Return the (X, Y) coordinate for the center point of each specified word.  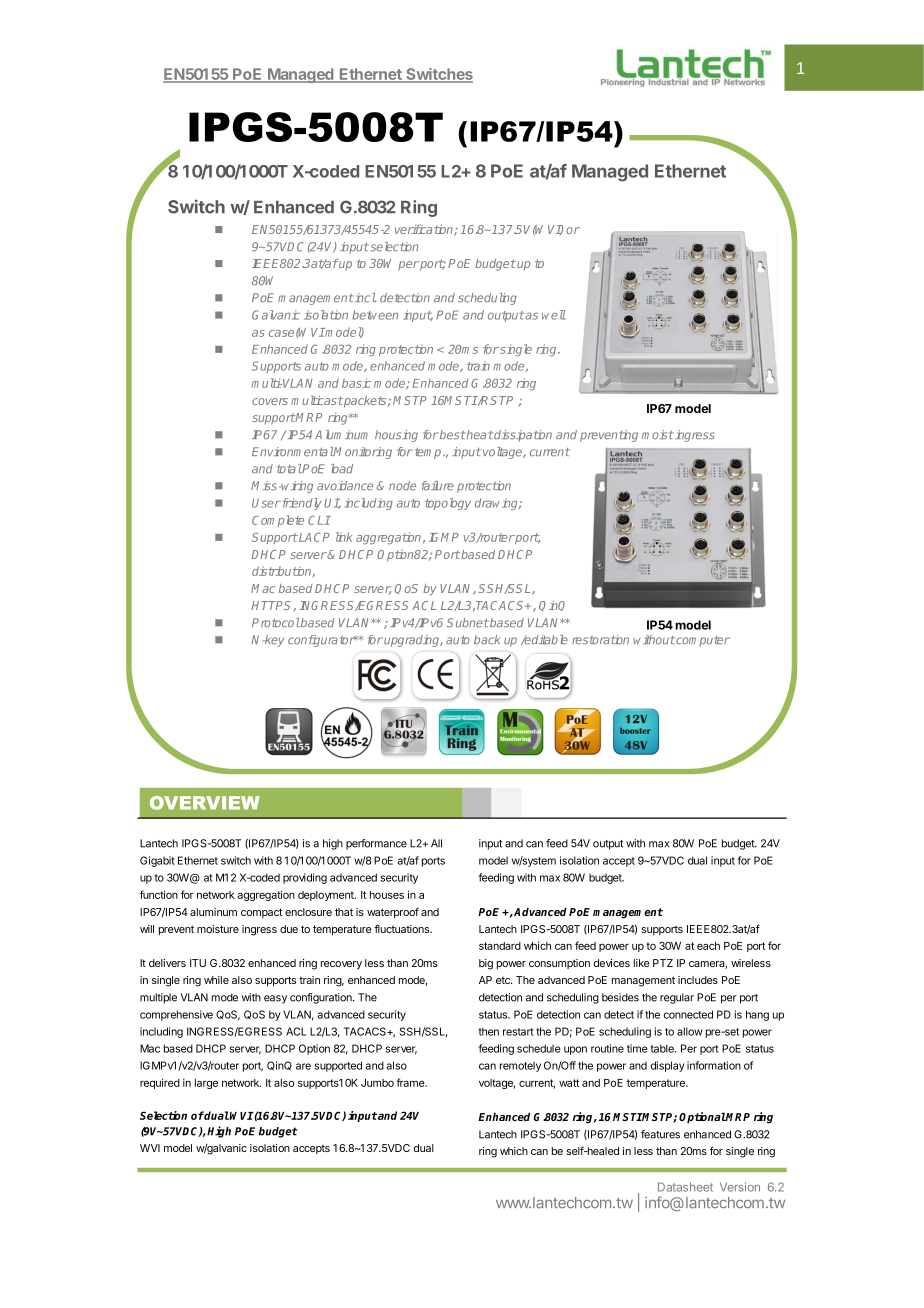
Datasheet (685, 1187)
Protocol (276, 623)
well (554, 315)
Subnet (468, 623)
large (206, 1084)
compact (261, 913)
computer (702, 641)
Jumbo (377, 1083)
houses (387, 895)
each (708, 946)
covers (270, 401)
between (375, 315)
